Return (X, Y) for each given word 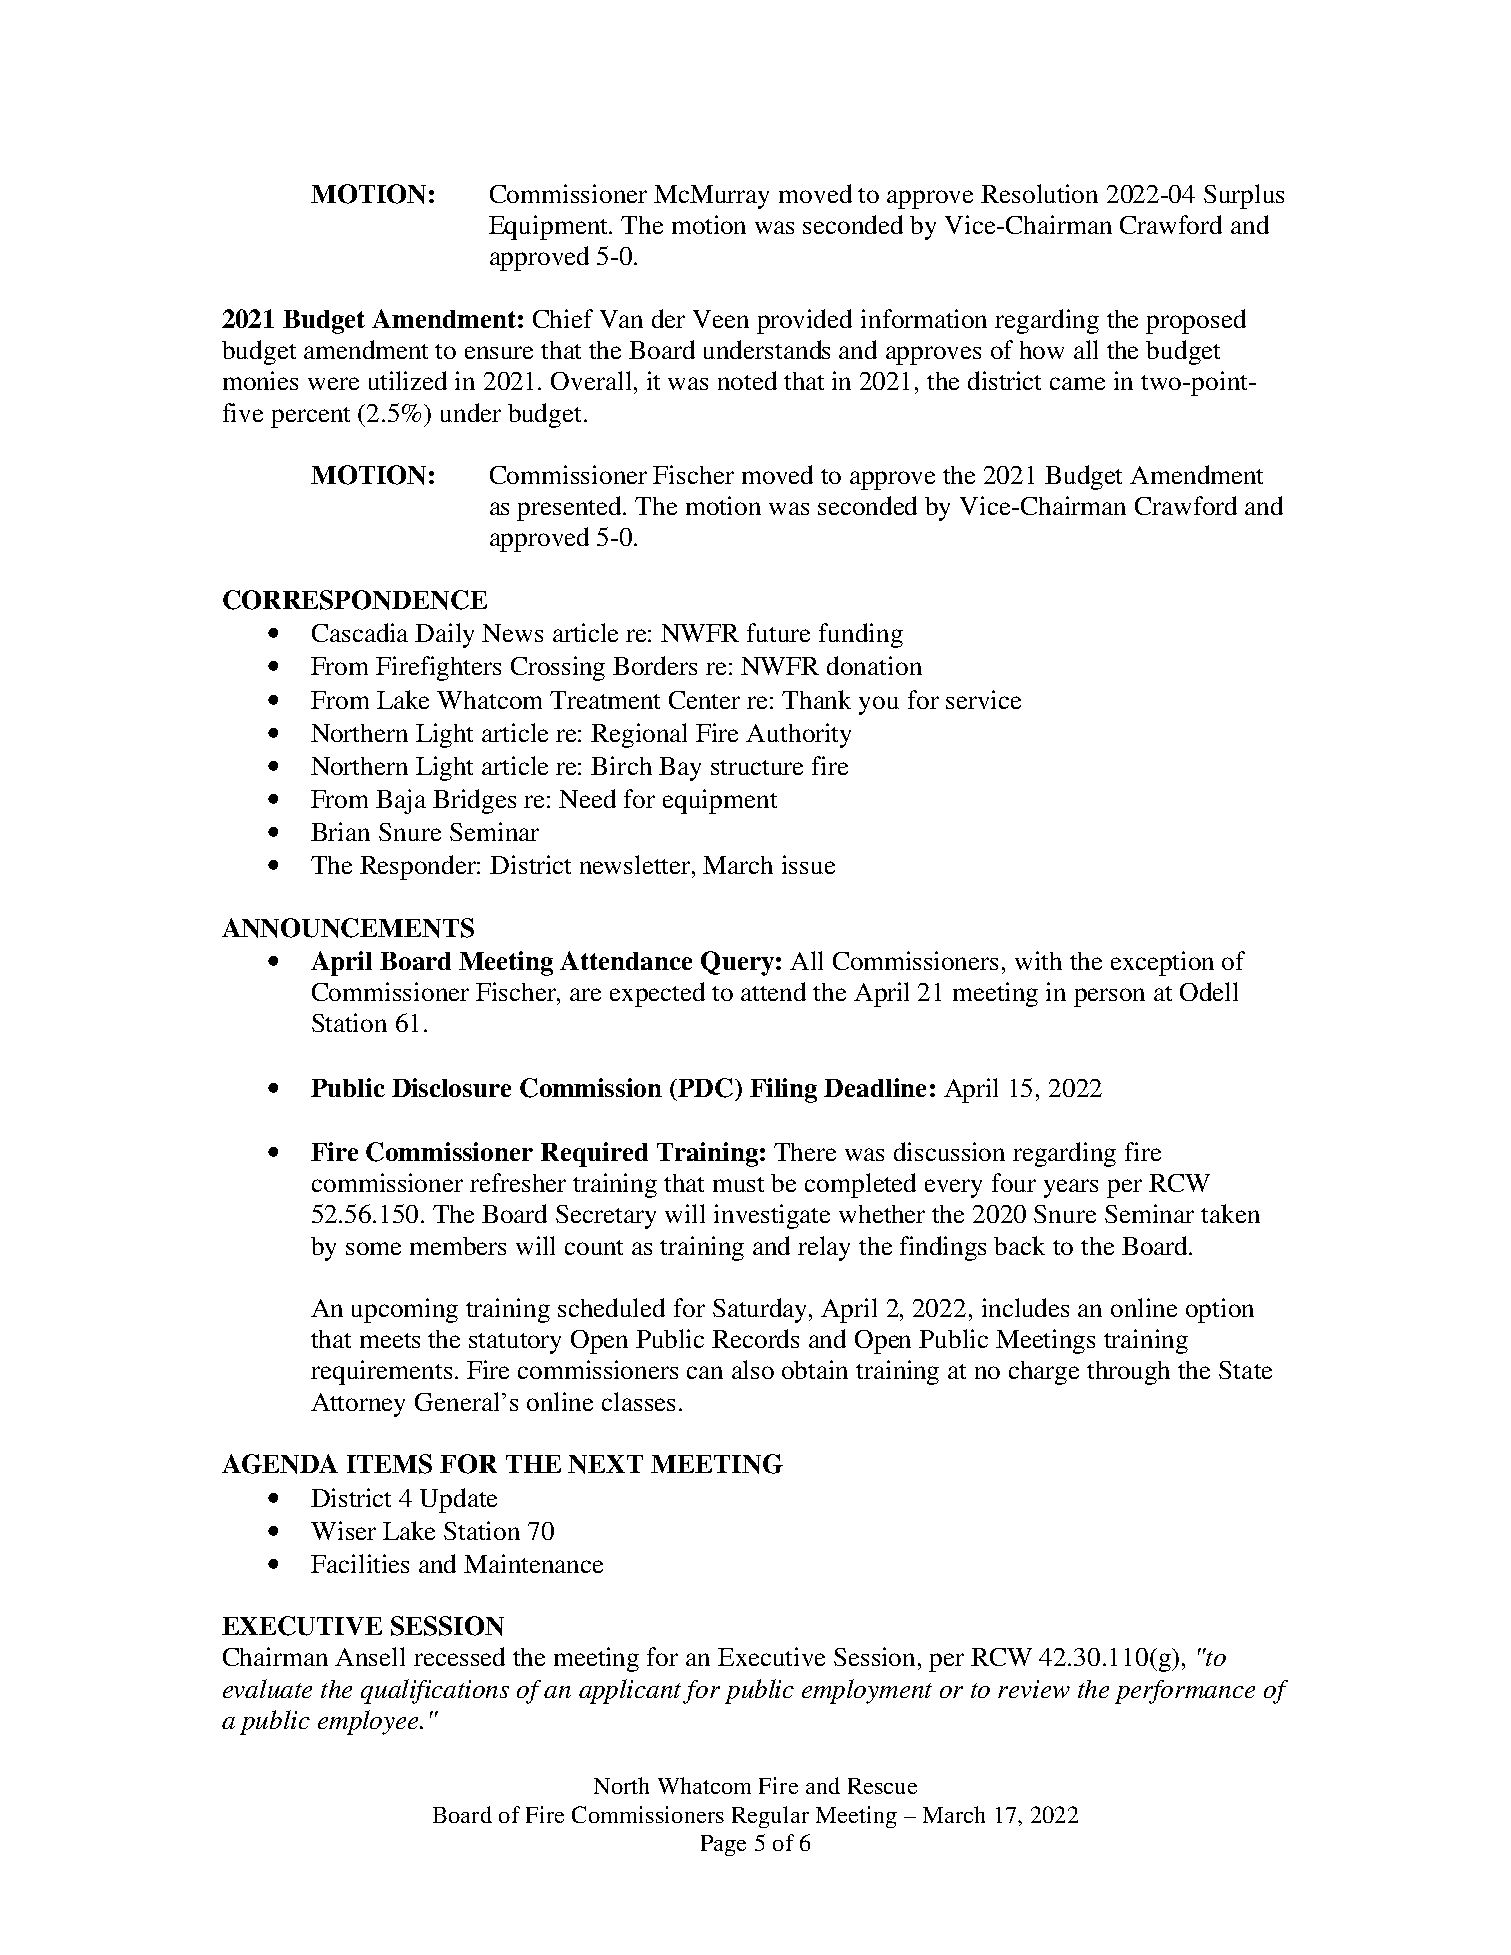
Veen (721, 319)
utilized (408, 380)
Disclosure (451, 1087)
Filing (783, 1090)
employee (370, 1722)
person (1109, 997)
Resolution (1039, 193)
